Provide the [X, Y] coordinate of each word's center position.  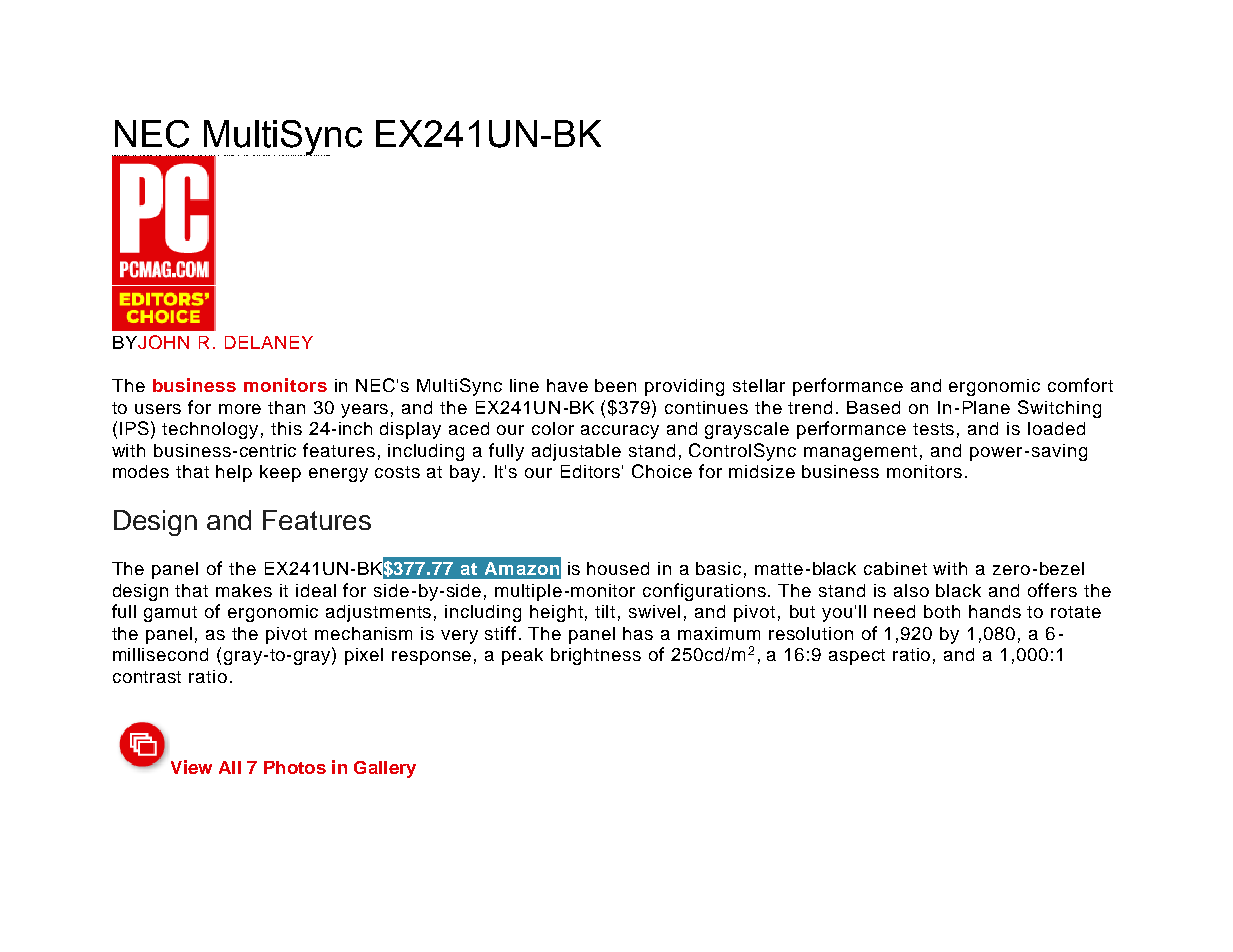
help [234, 473]
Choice [662, 471]
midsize [762, 471]
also [911, 590]
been [615, 385]
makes [244, 590]
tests [933, 429]
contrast [147, 677]
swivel [654, 611]
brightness [596, 656]
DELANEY [269, 342]
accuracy [620, 432]
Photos [295, 767]
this [286, 428]
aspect [857, 657]
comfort [1080, 385]
